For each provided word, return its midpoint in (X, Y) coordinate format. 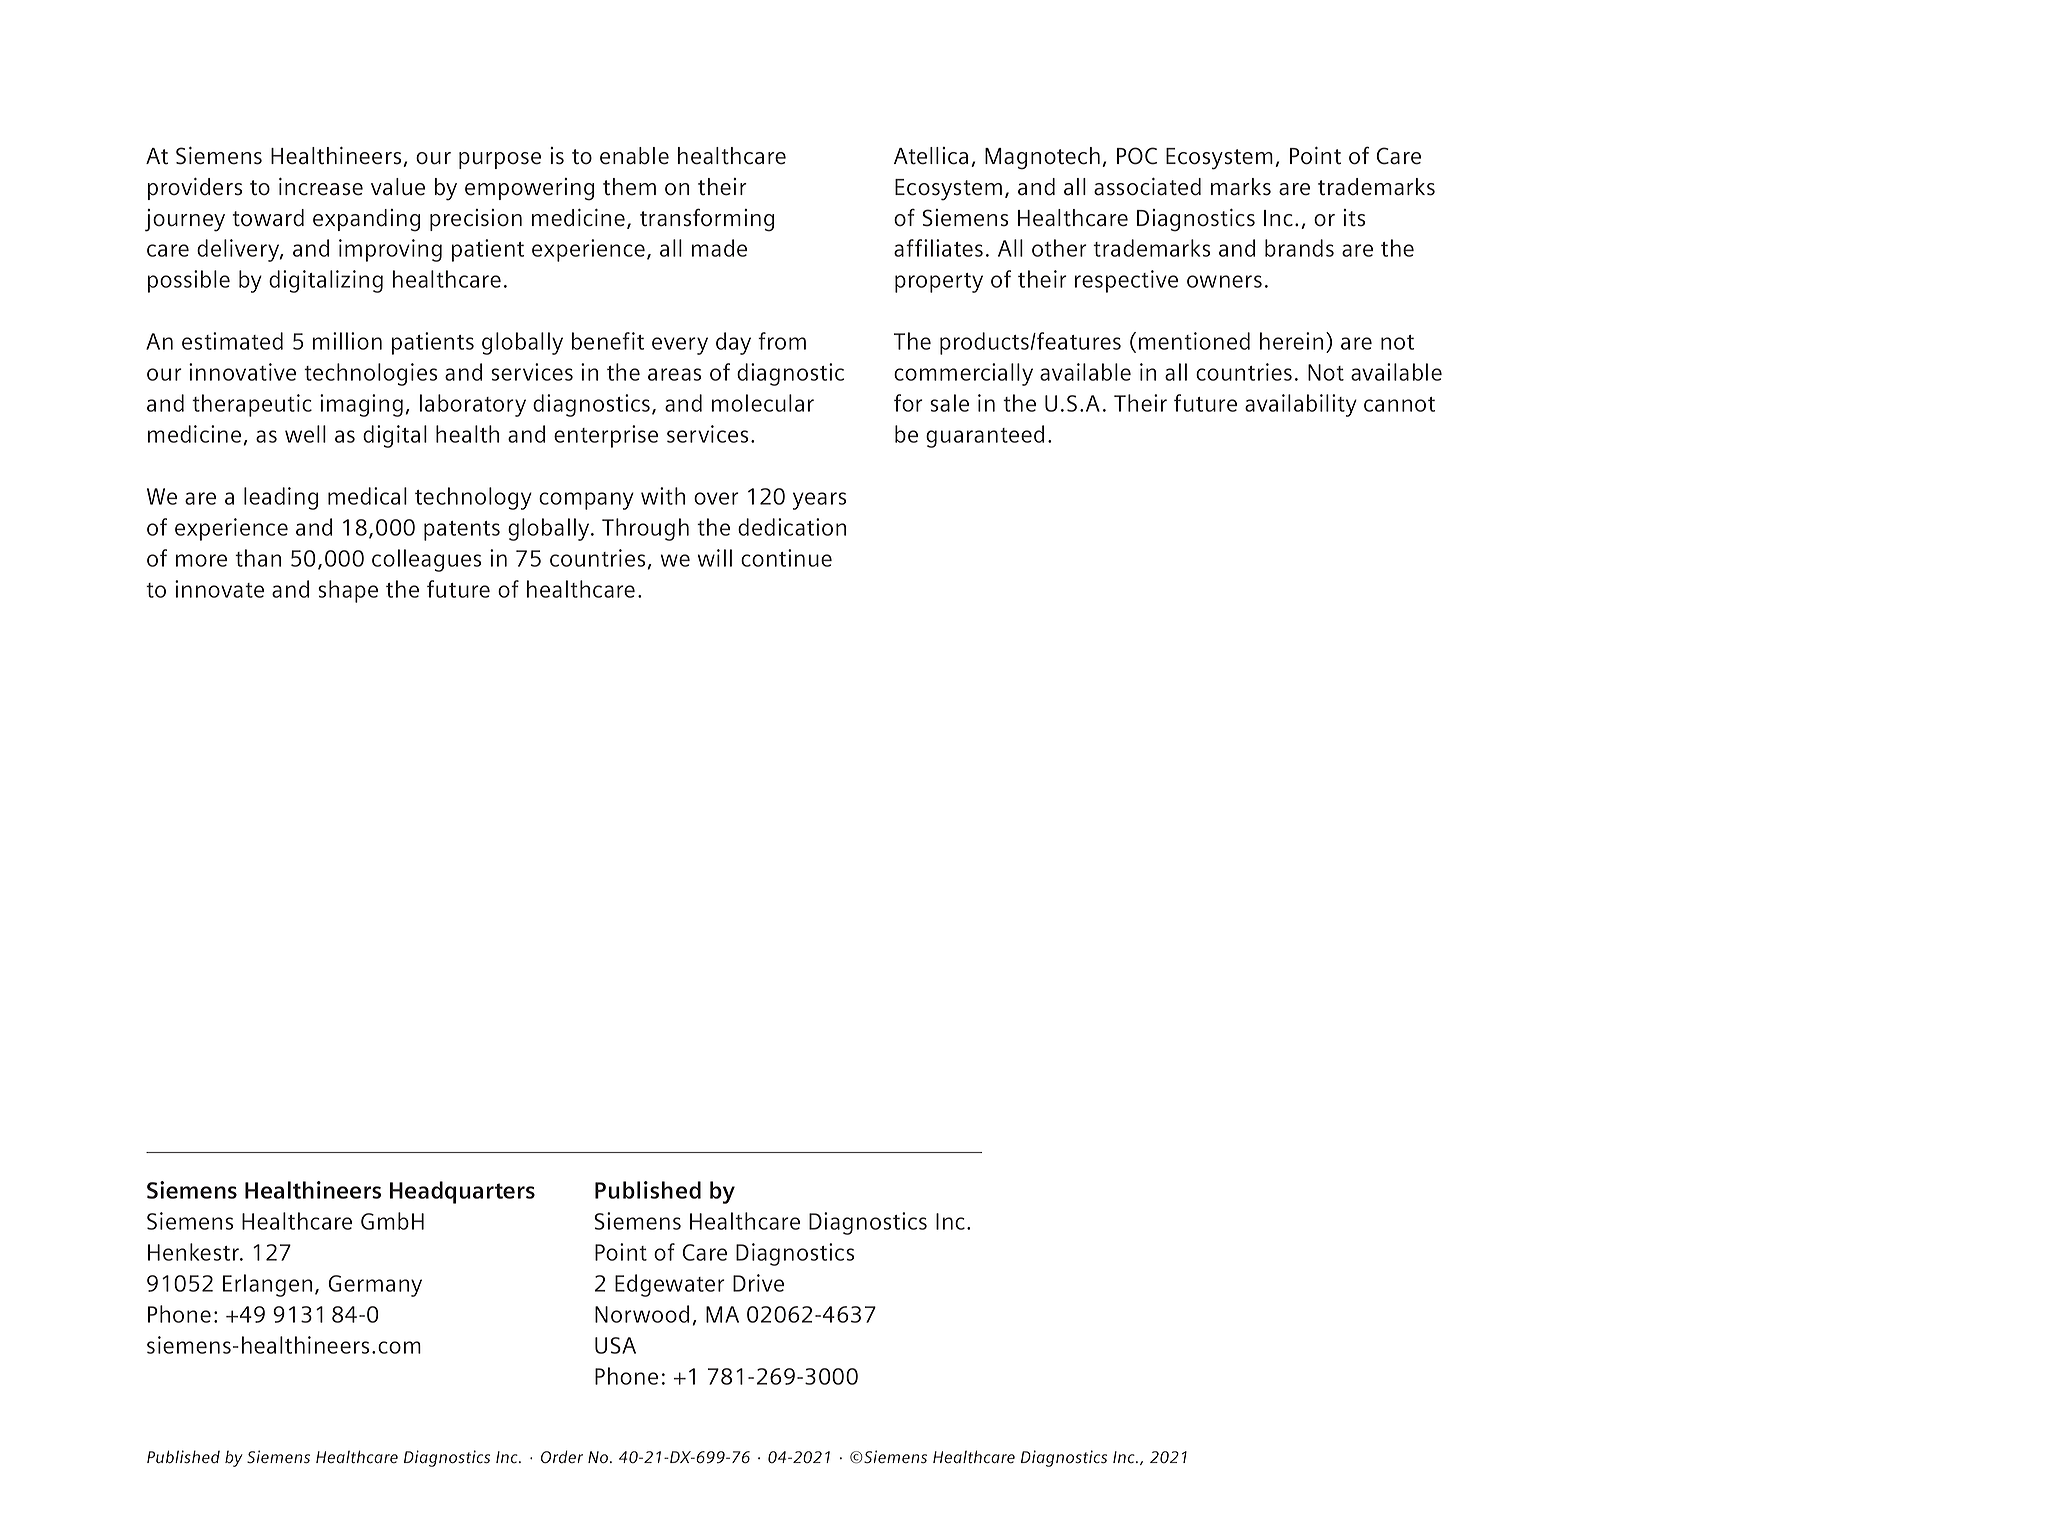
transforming (707, 220)
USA (615, 1345)
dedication (792, 527)
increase (321, 187)
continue (786, 558)
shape (348, 591)
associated (1147, 187)
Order (562, 1456)
